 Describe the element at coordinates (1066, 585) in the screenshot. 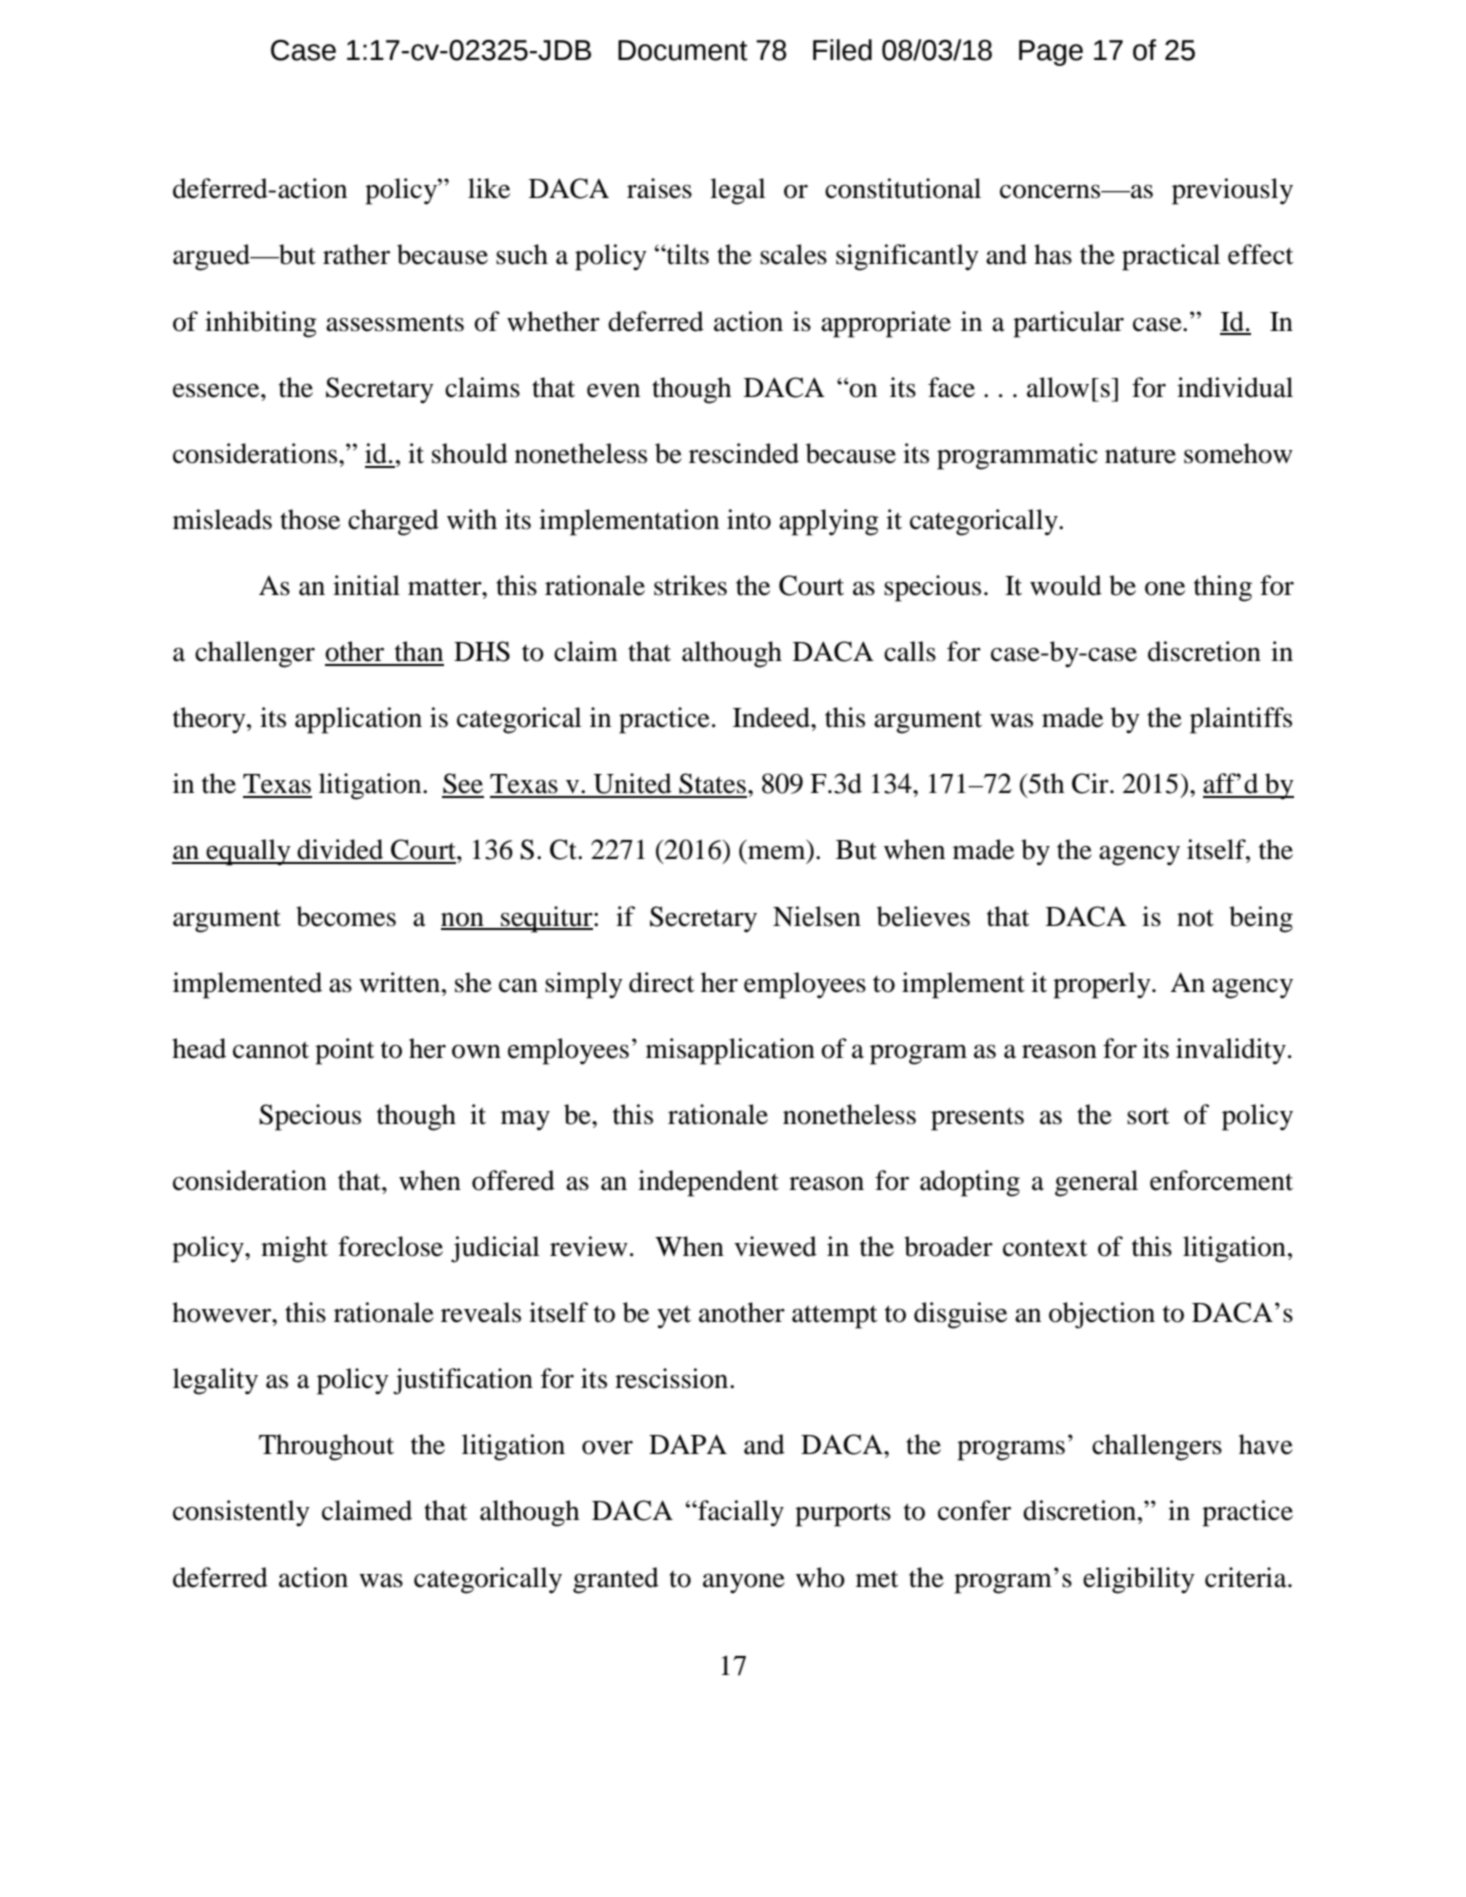

I see `would` at that location.
